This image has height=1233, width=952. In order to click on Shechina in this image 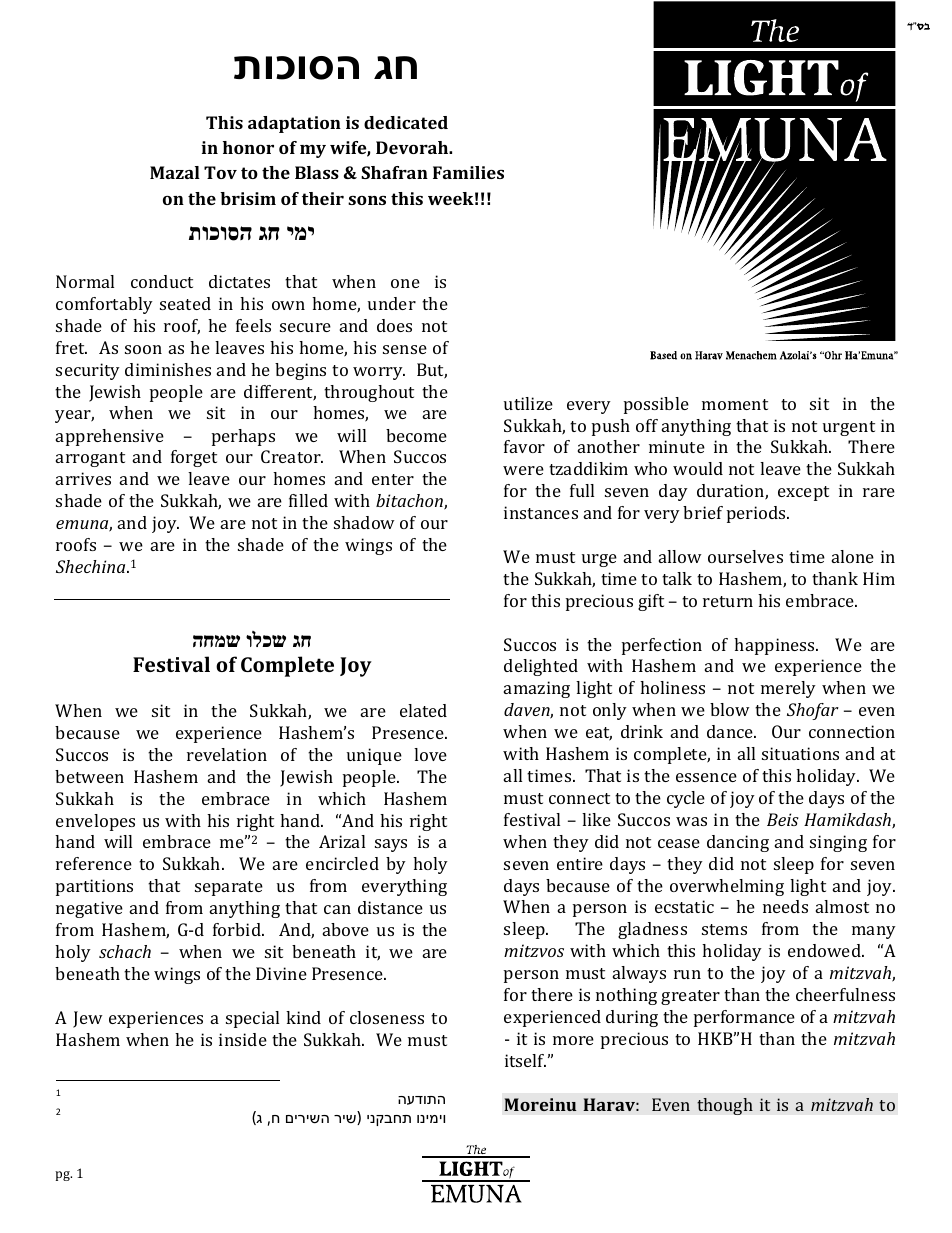, I will do `click(92, 566)`.
